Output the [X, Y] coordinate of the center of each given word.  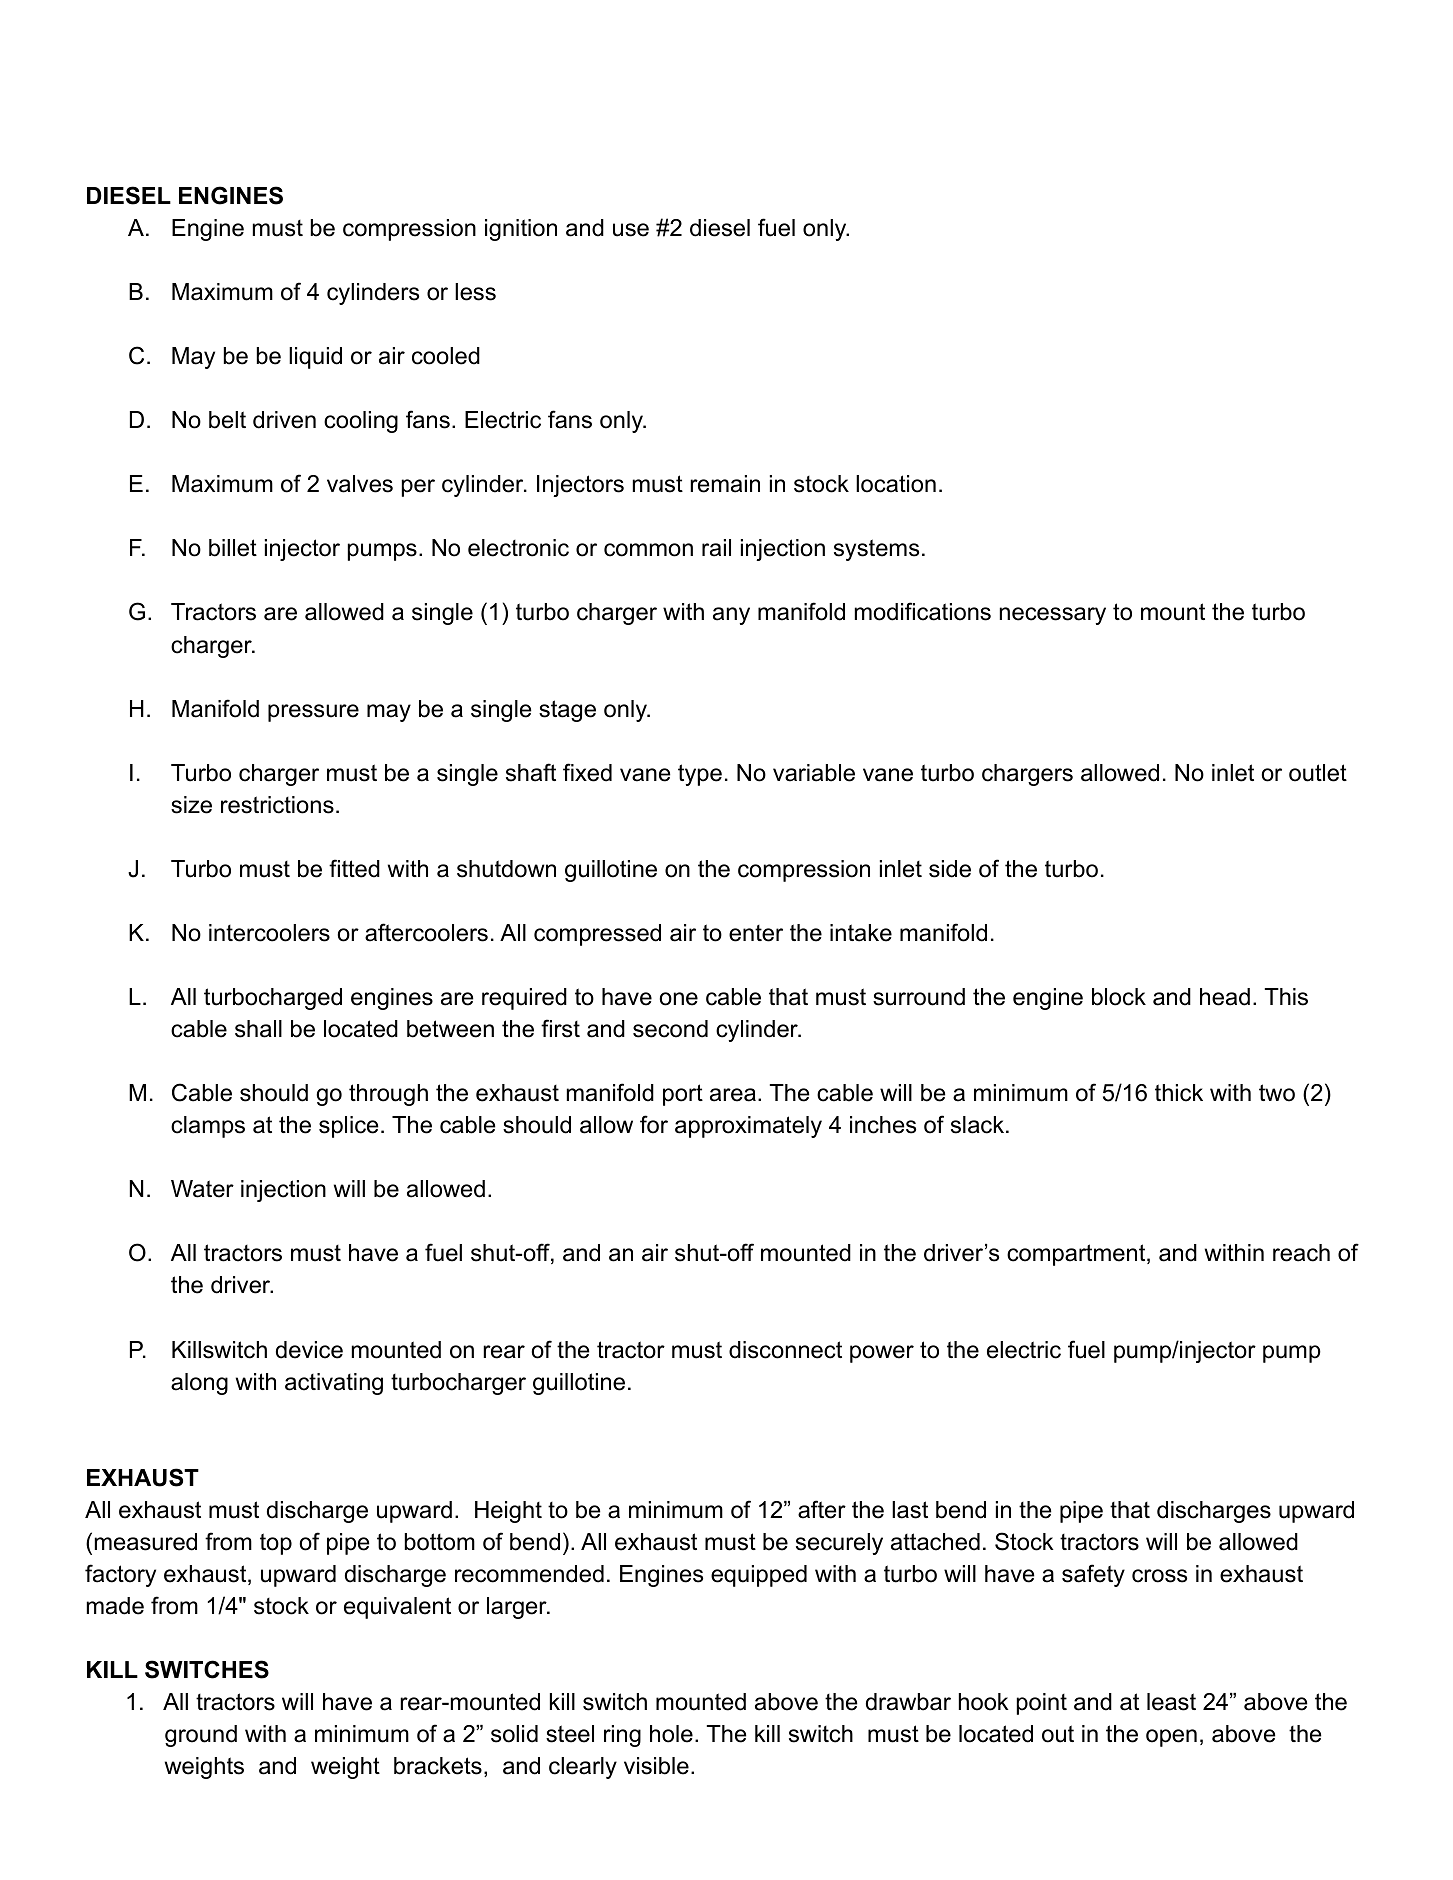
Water [202, 1189]
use [631, 230]
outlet [1318, 773]
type [700, 775]
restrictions [277, 805]
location [896, 484]
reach [1301, 1253]
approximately [748, 1127]
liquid [315, 358]
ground [201, 1736]
